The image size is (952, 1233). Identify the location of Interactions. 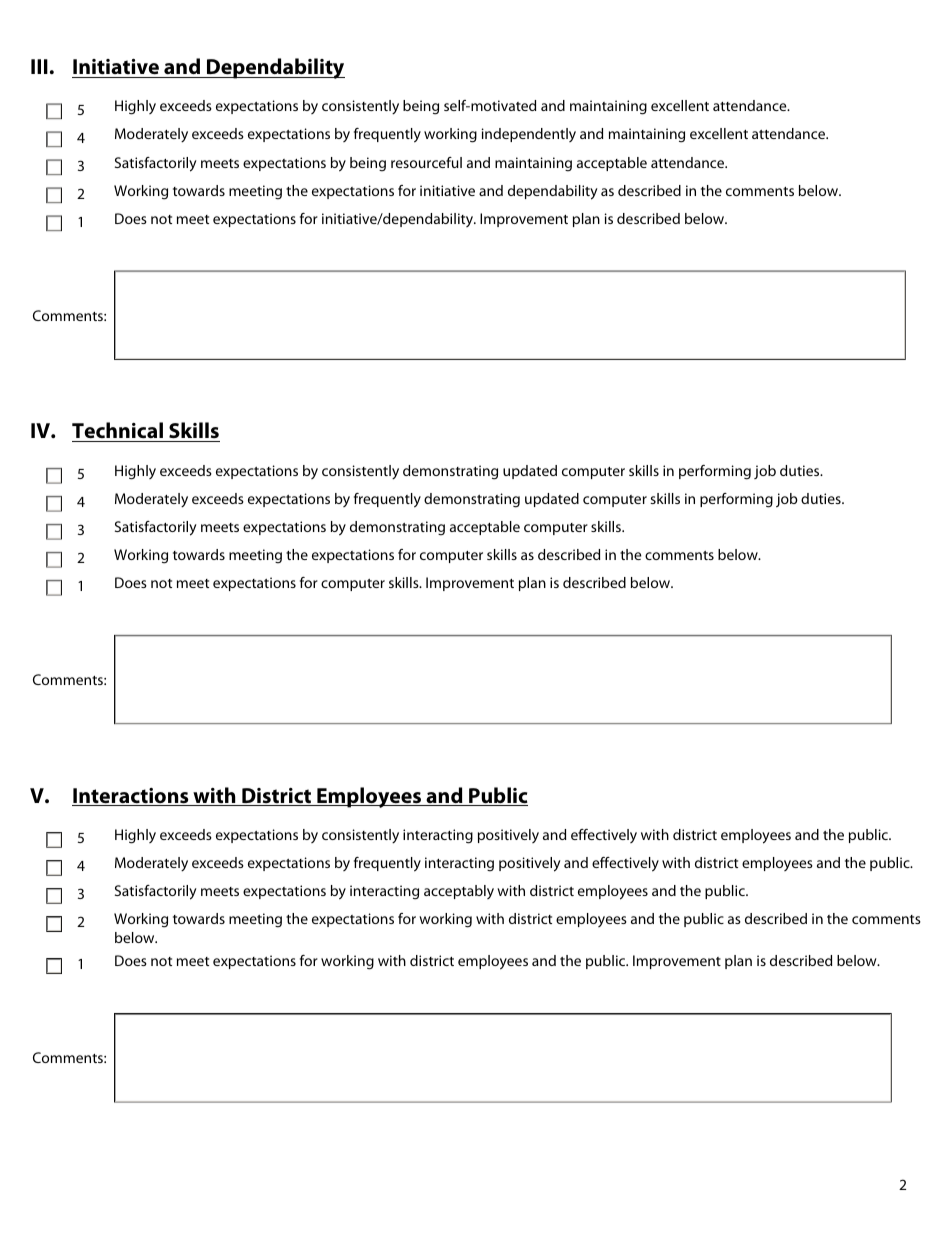
(131, 797).
